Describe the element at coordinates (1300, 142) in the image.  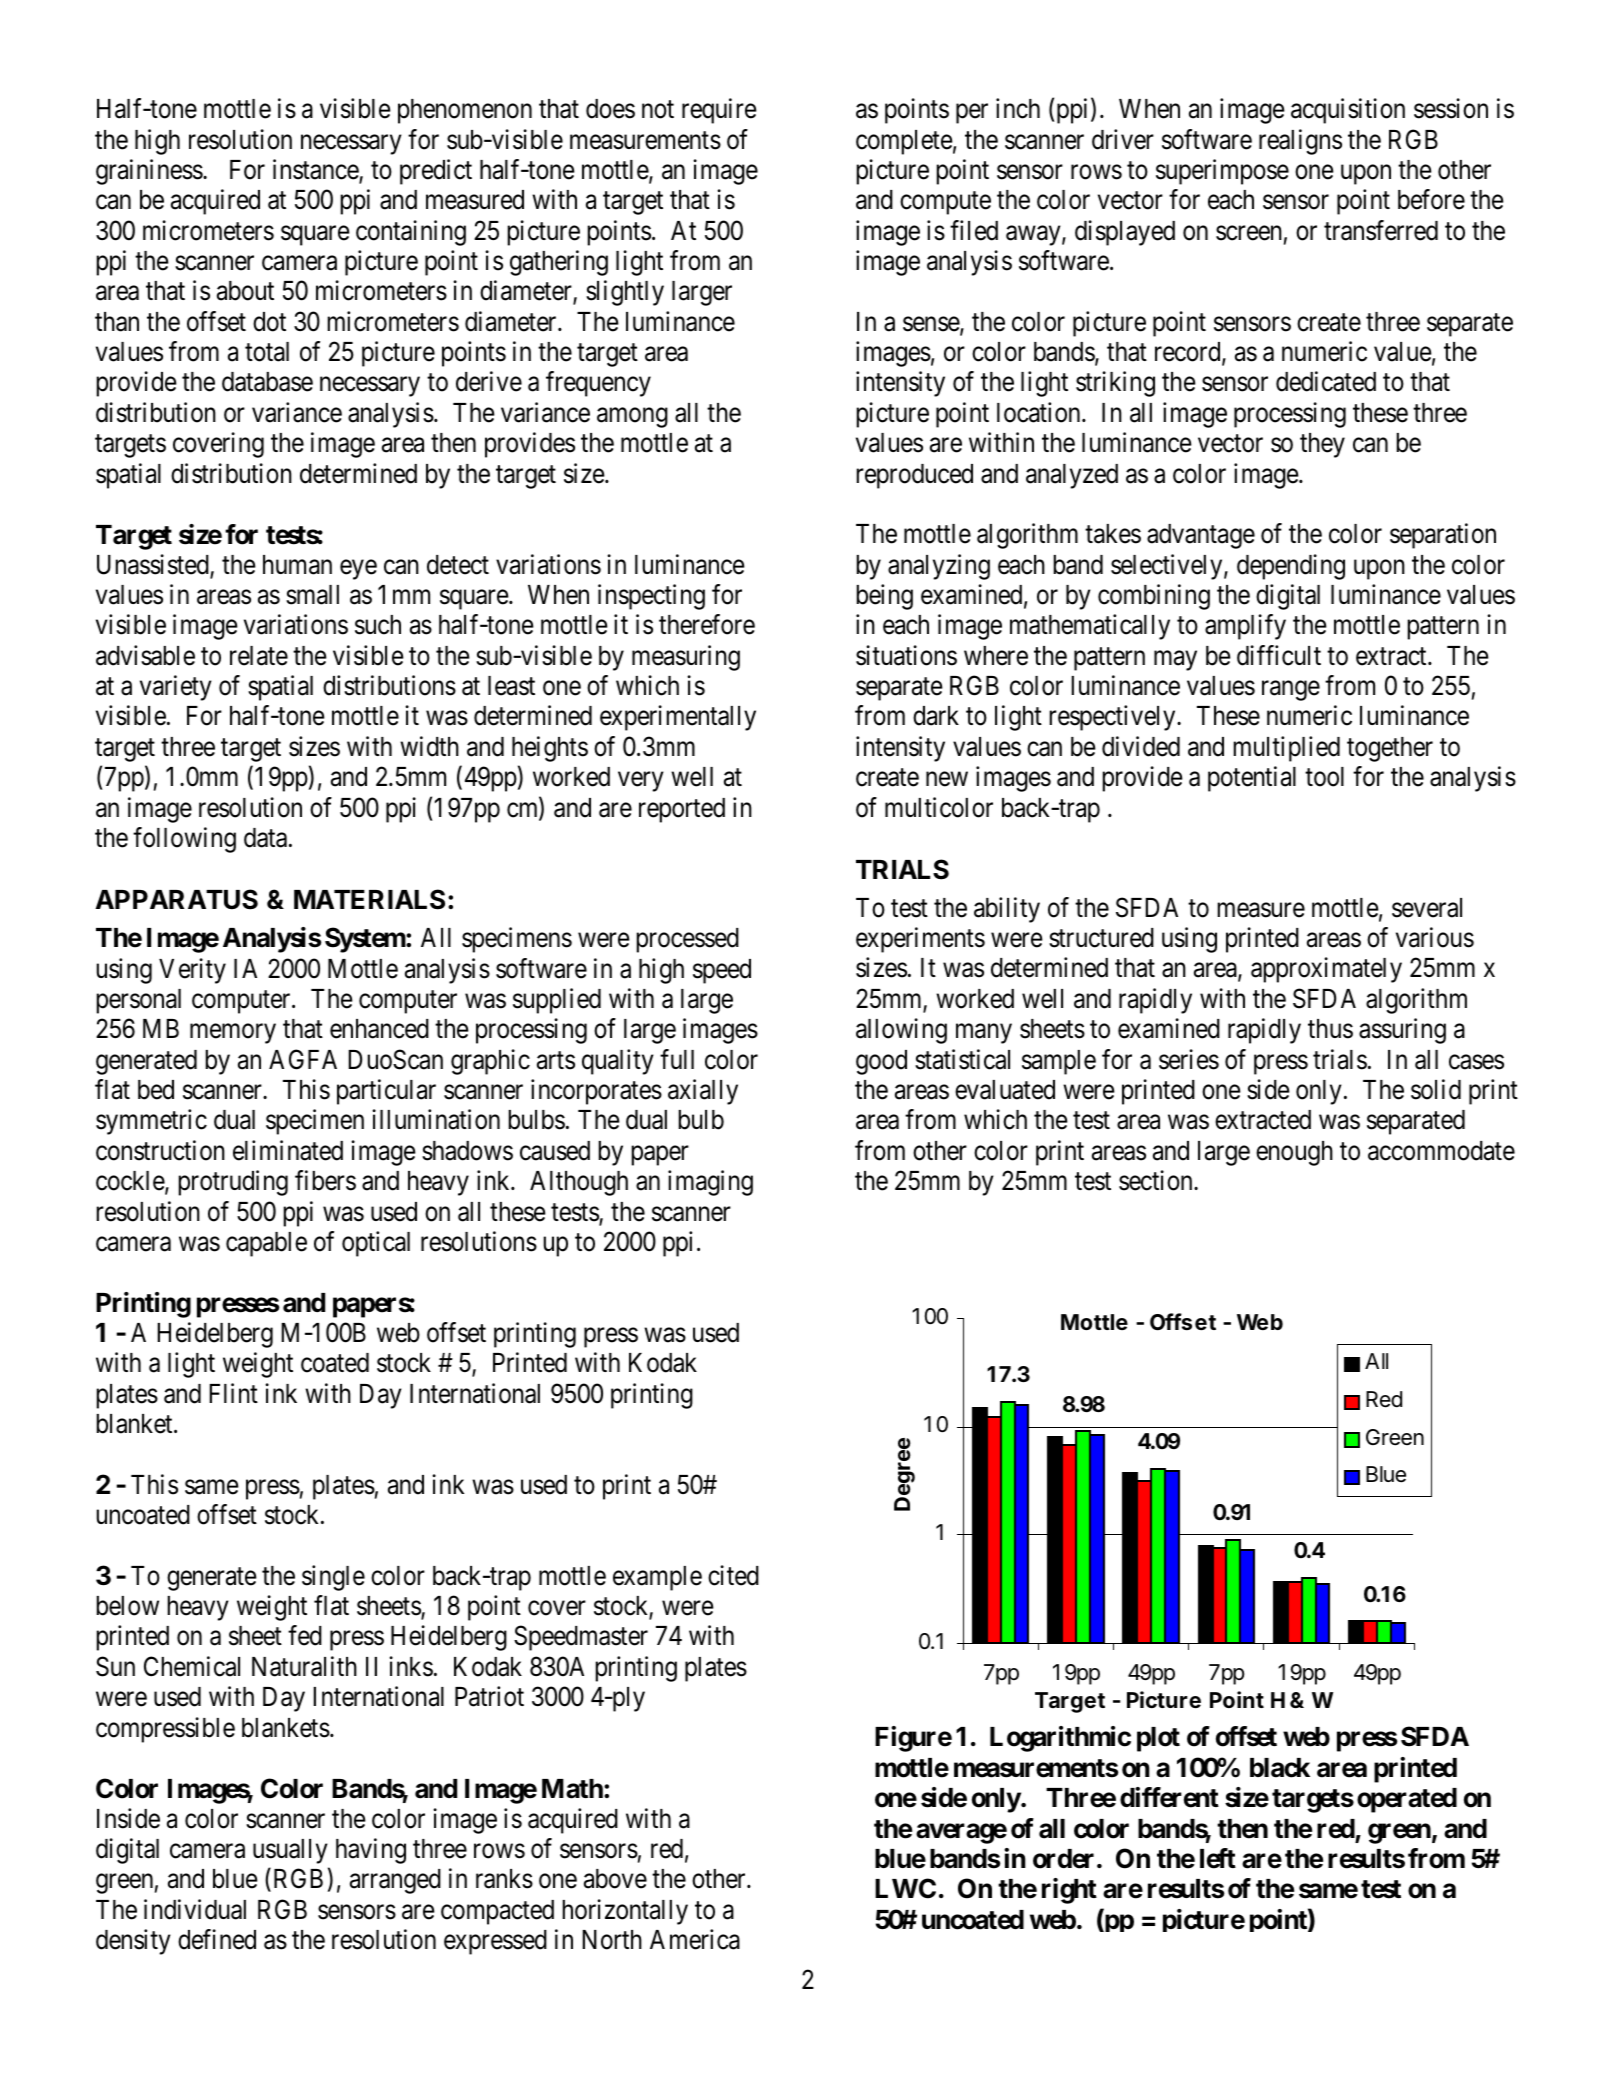
I see `realigns` at that location.
